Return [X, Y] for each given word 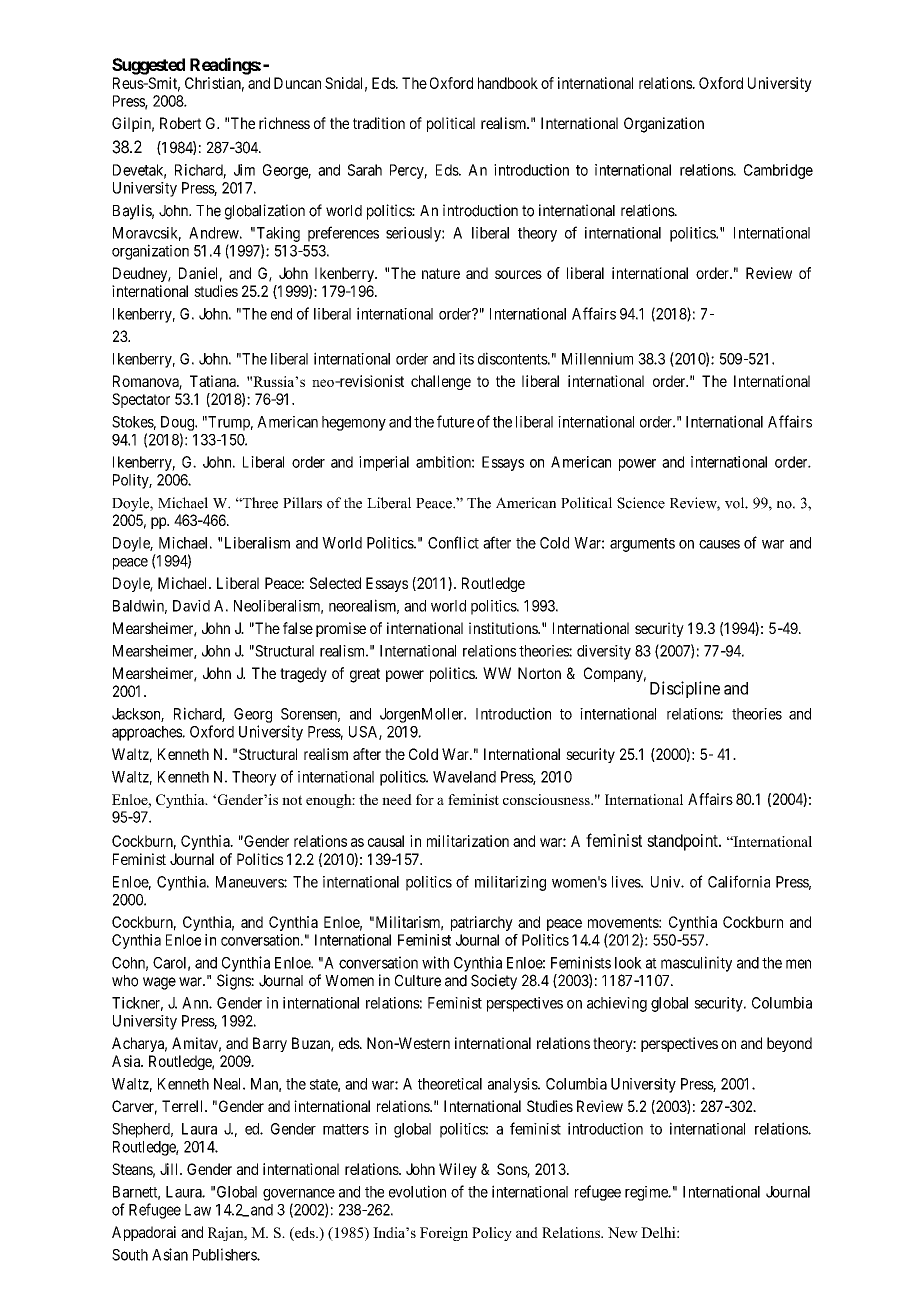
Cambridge [778, 171]
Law [198, 1210]
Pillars [302, 503]
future [455, 421]
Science [641, 503]
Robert [180, 123]
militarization [468, 841]
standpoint [683, 842]
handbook [508, 83]
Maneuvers [250, 882]
